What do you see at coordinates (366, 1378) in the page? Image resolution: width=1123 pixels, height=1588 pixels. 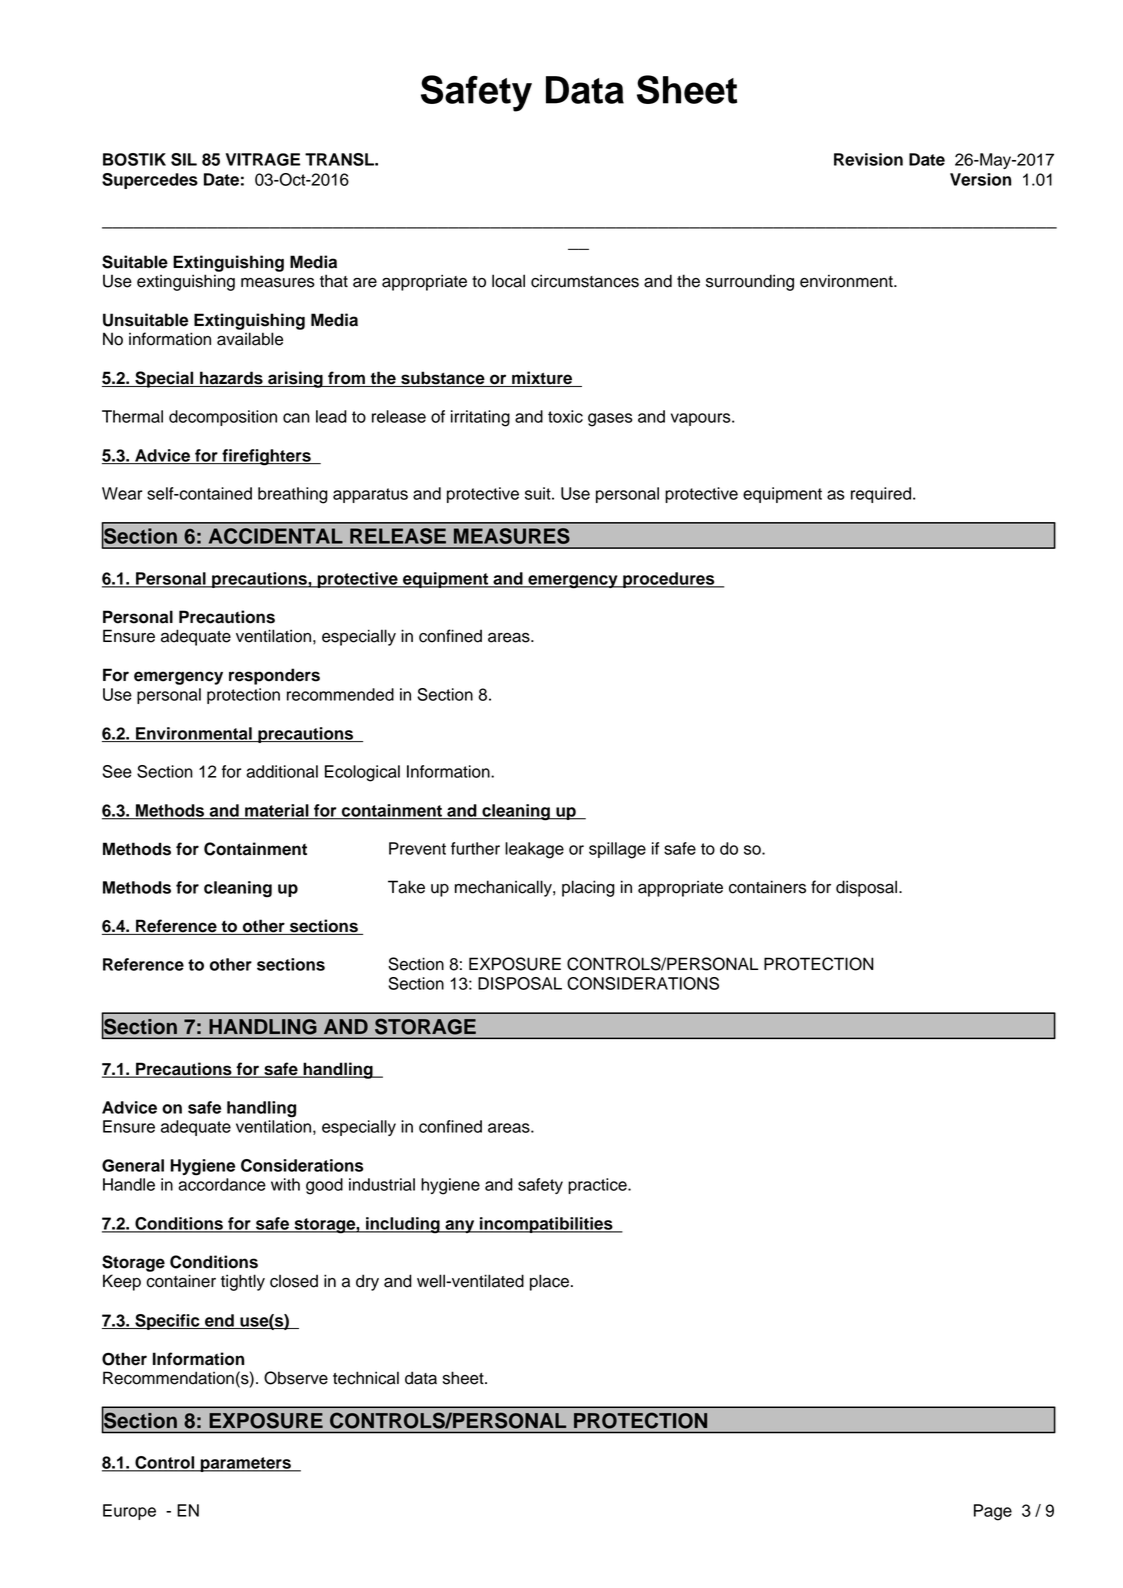 I see `technical` at bounding box center [366, 1378].
